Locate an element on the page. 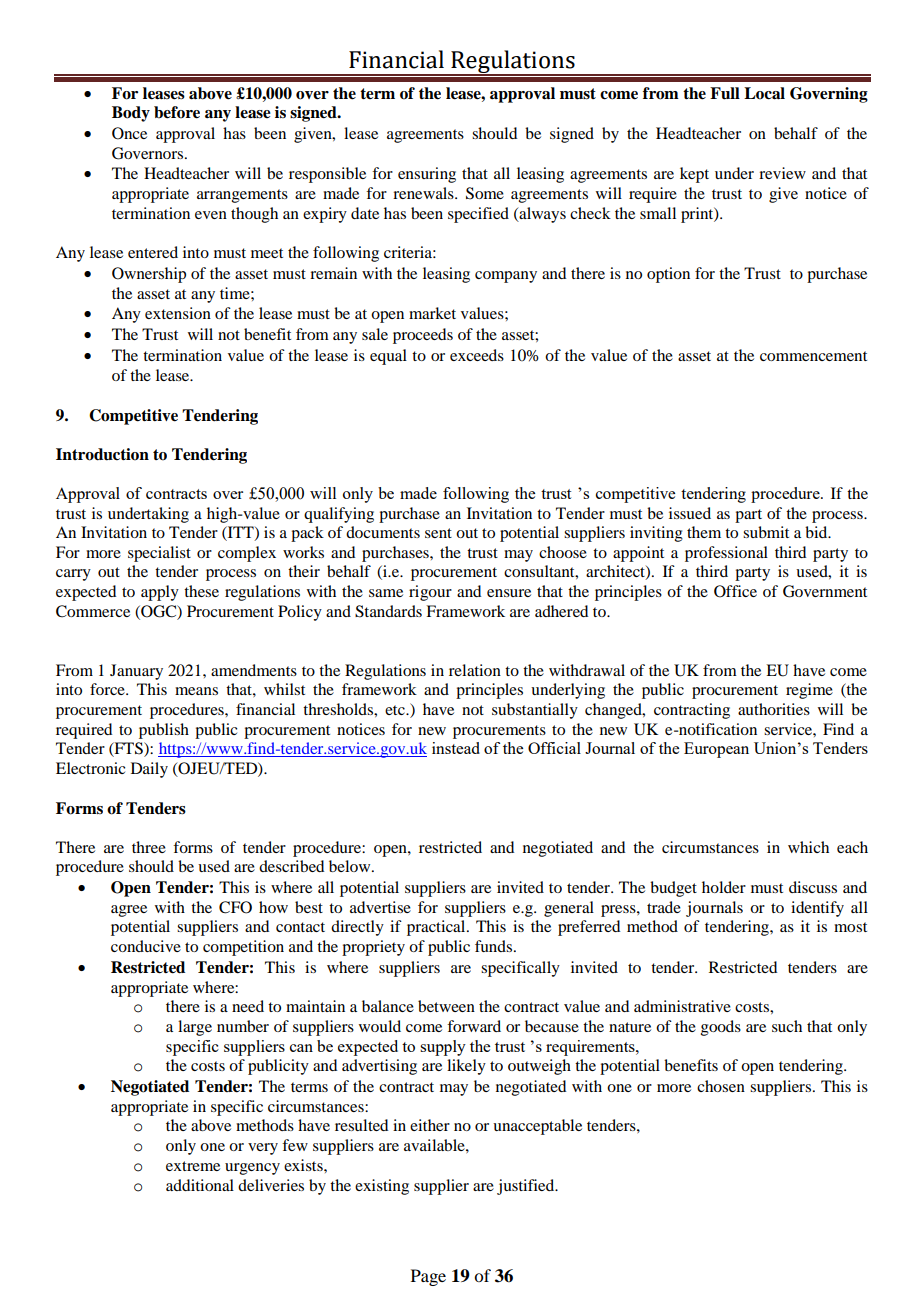 The width and height of the page is (924, 1308). additional is located at coordinates (200, 1185).
